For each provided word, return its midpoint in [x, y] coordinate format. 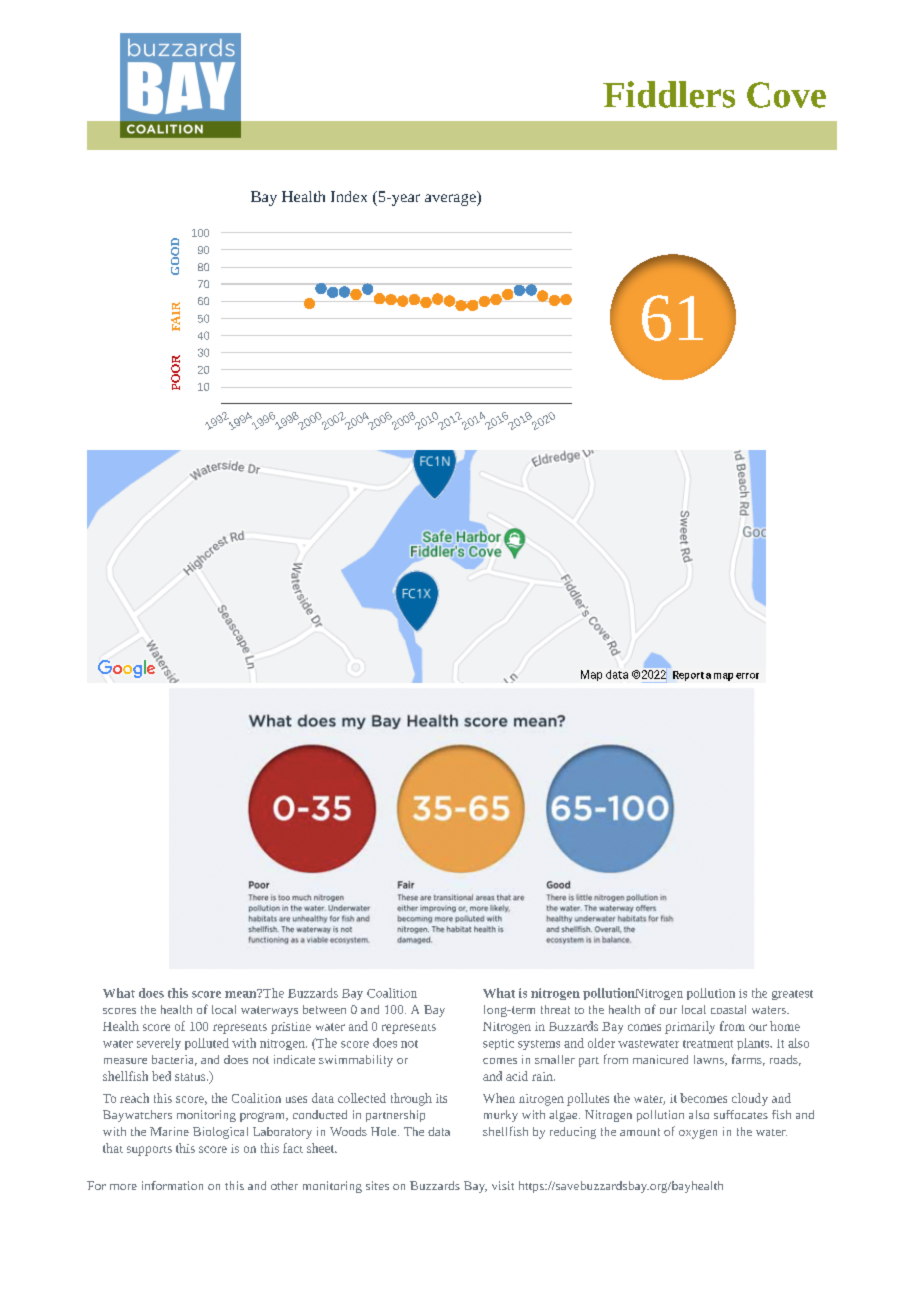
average [451, 198]
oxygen [698, 1134]
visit [503, 1185]
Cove [786, 95]
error [747, 676]
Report [688, 676]
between [324, 1009]
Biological [220, 1133]
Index [349, 196]
